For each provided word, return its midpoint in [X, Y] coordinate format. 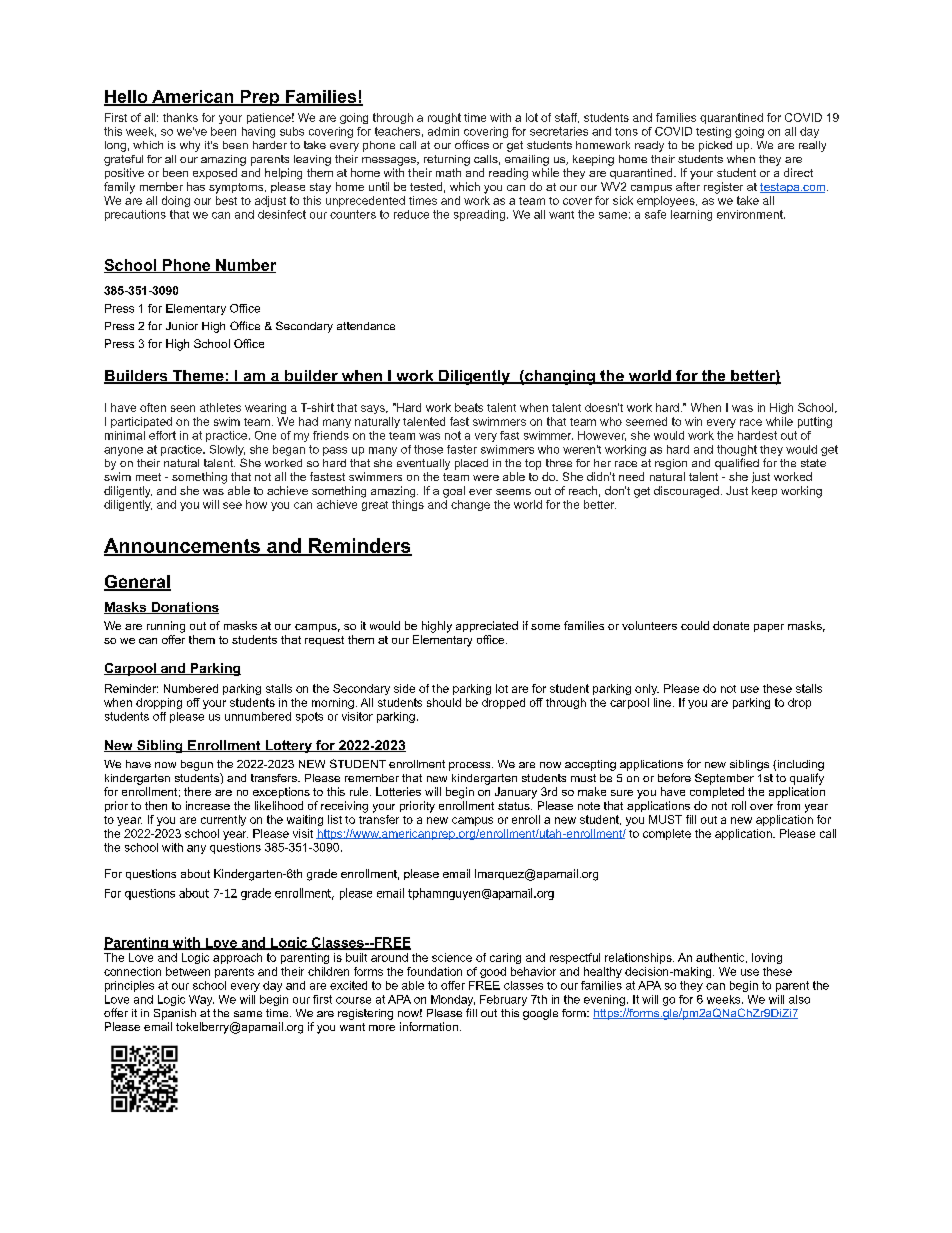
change [470, 505]
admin [443, 131]
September [724, 779]
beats [469, 407]
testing [713, 132]
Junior [182, 326]
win [693, 421]
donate [731, 625]
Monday [453, 1000]
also [799, 999]
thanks [180, 117]
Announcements [183, 546]
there [197, 791]
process [471, 766]
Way [201, 1000]
